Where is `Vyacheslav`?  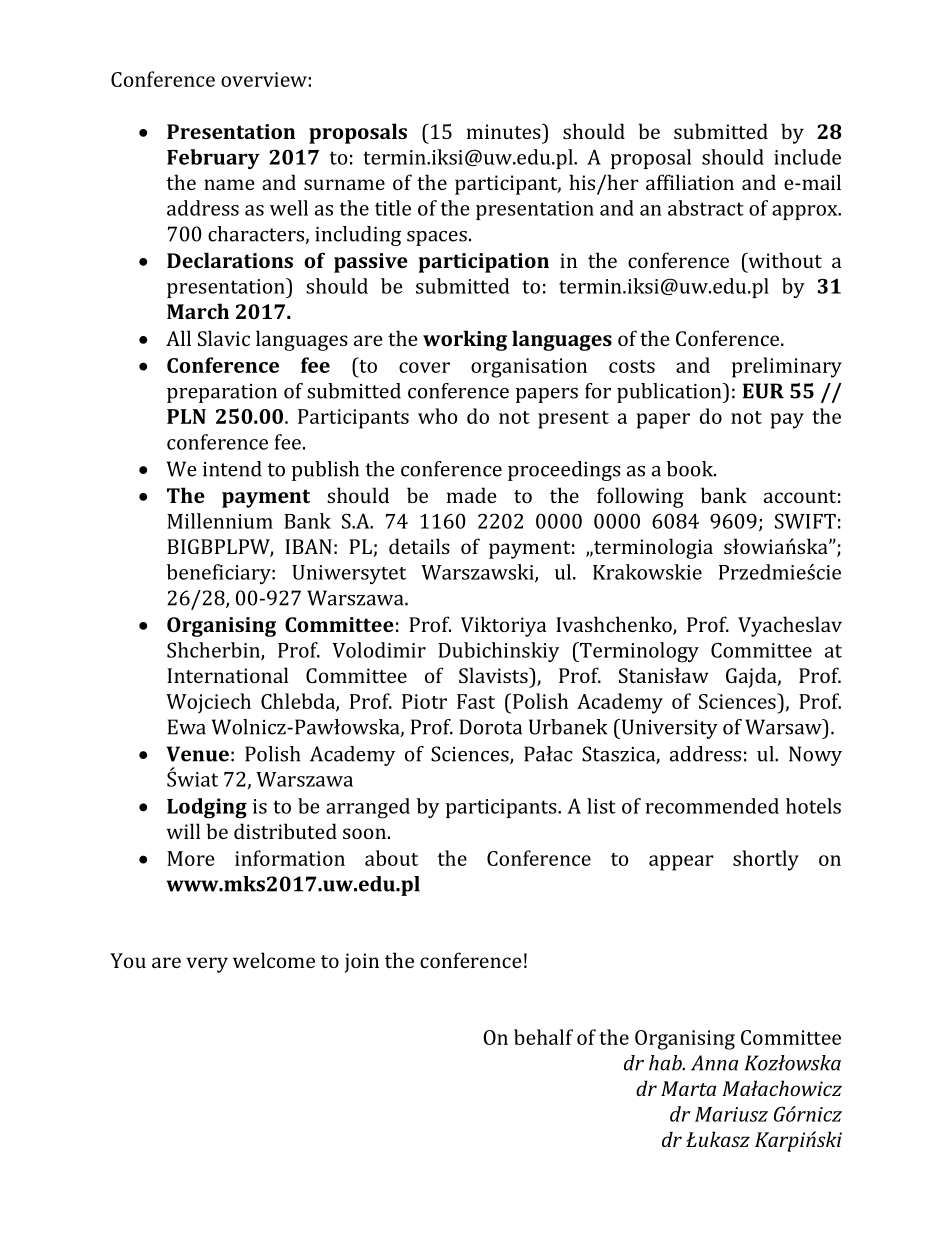 Vyacheslav is located at coordinates (790, 626).
